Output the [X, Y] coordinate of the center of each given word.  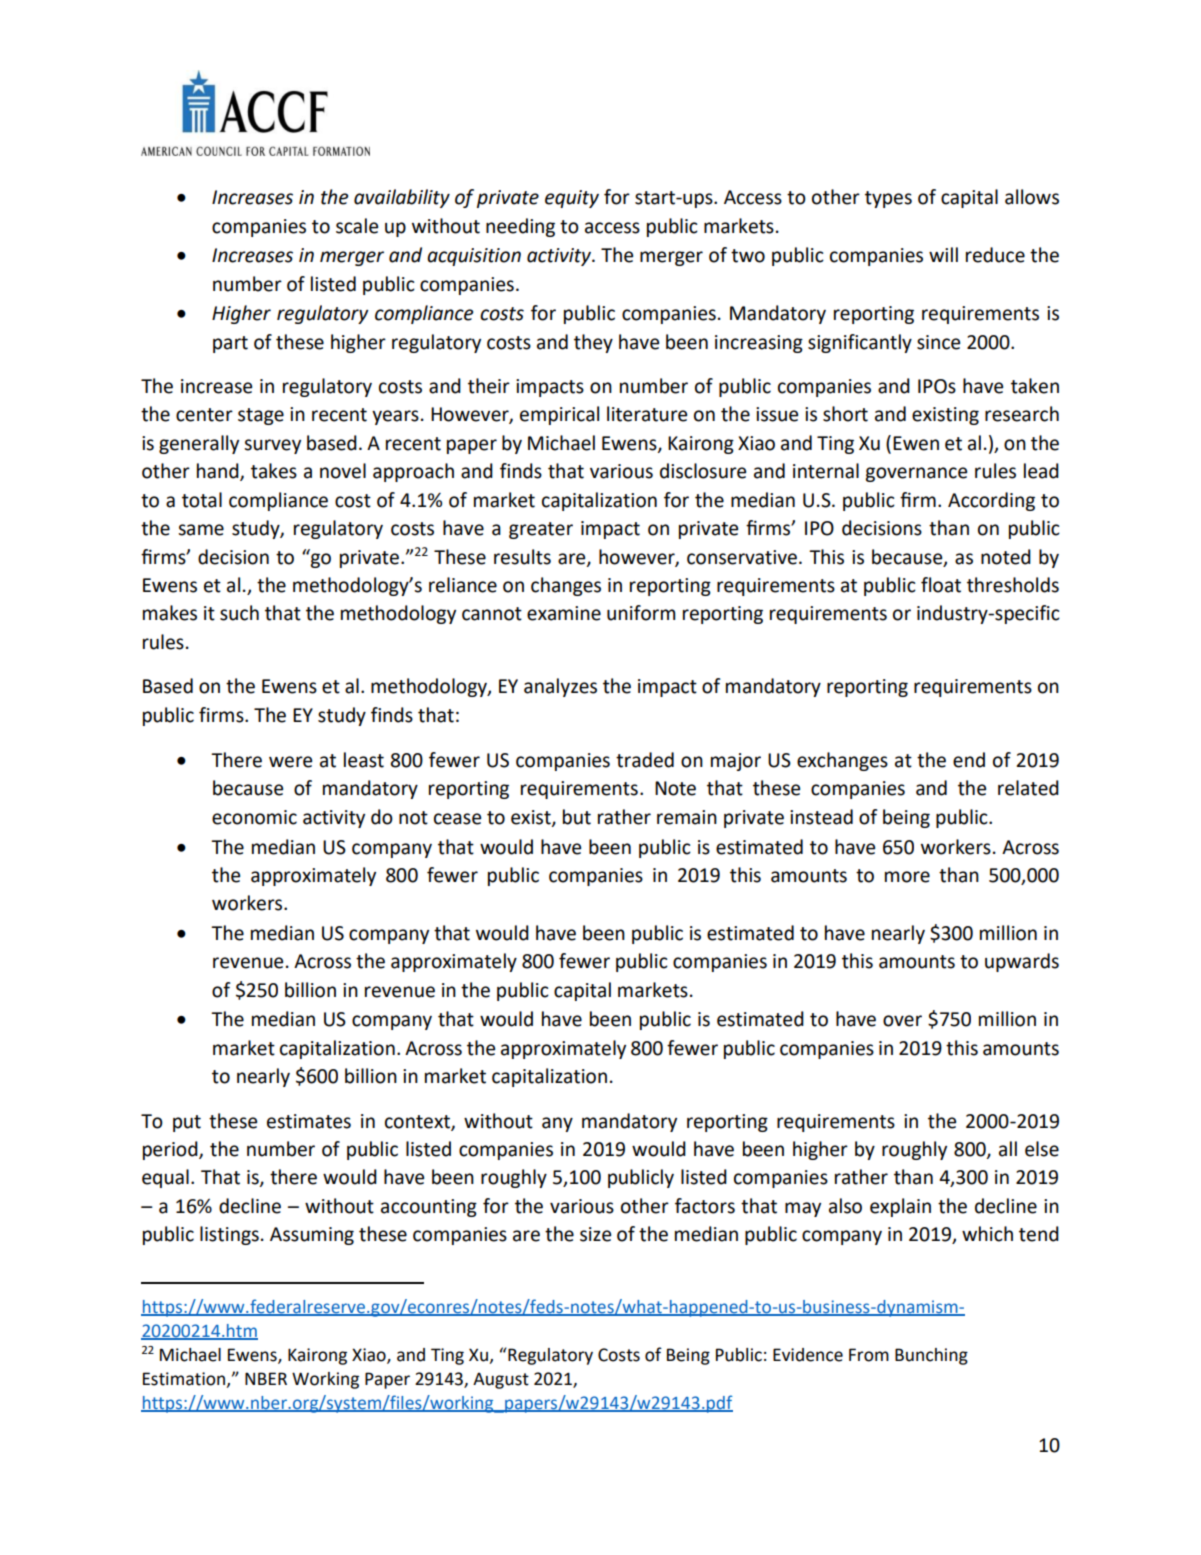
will [943, 254]
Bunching [931, 1356]
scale [357, 226]
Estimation [185, 1379]
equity [572, 199]
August [501, 1380]
